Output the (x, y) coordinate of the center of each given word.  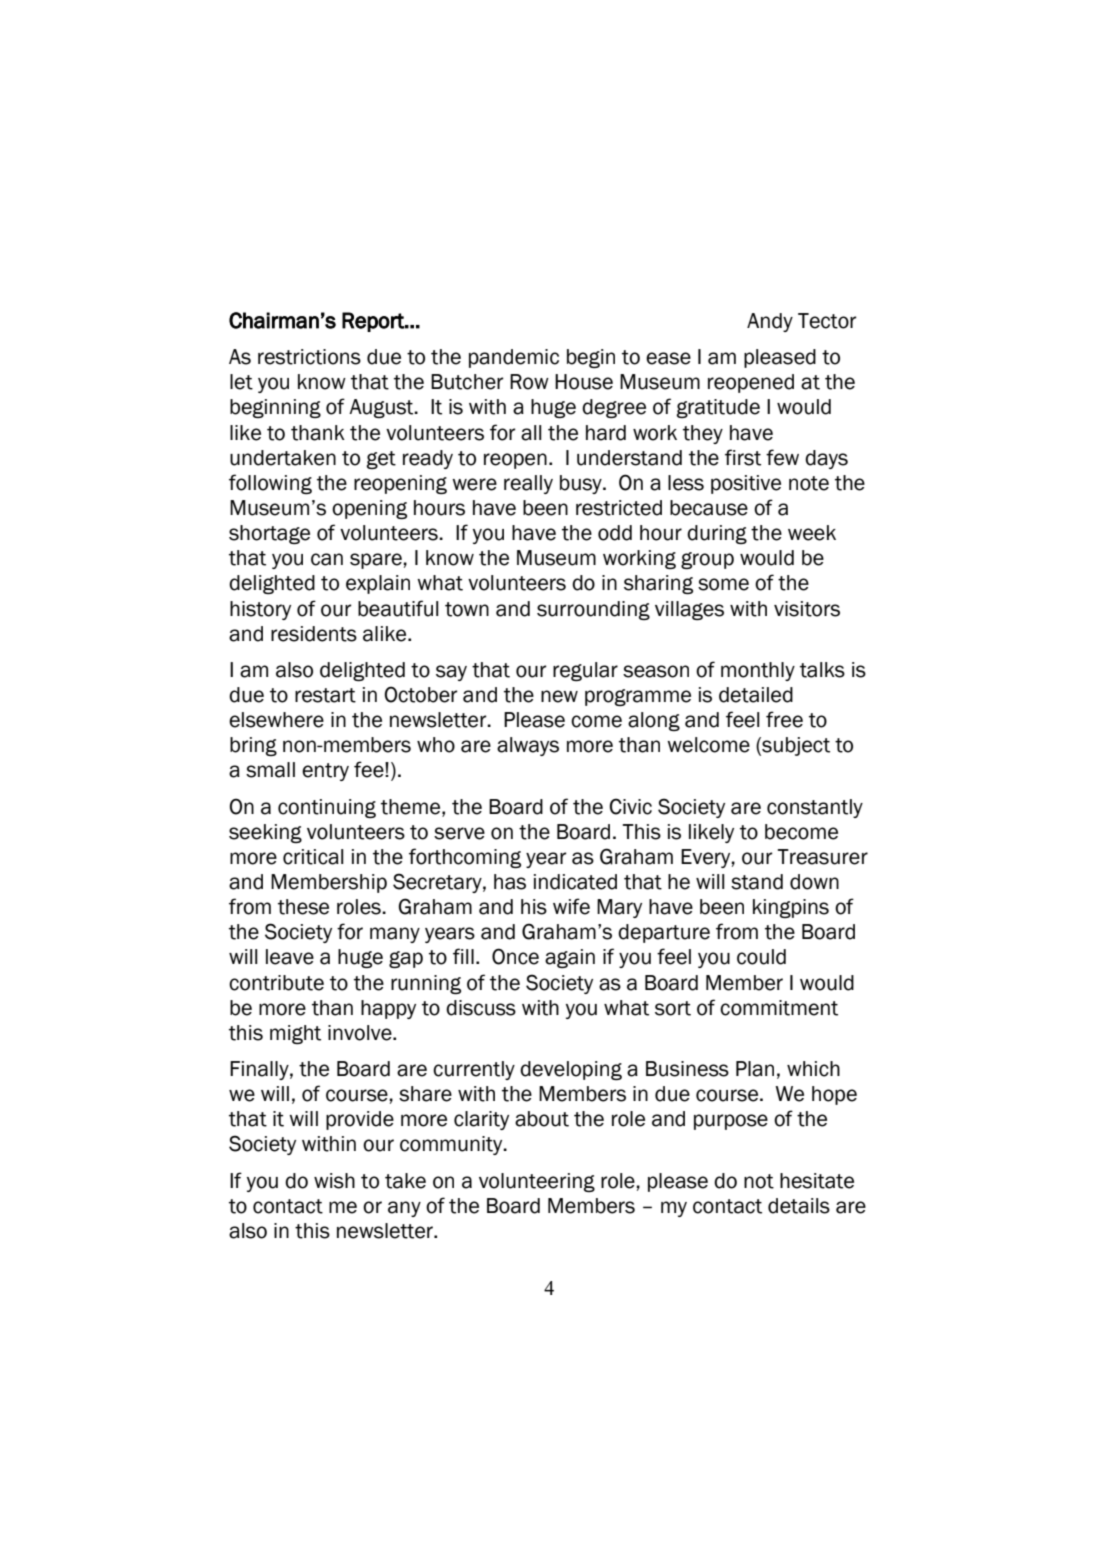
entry (325, 772)
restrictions (309, 357)
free (784, 719)
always (528, 746)
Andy (770, 322)
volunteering (537, 1182)
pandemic (514, 358)
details (799, 1206)
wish (334, 1181)
